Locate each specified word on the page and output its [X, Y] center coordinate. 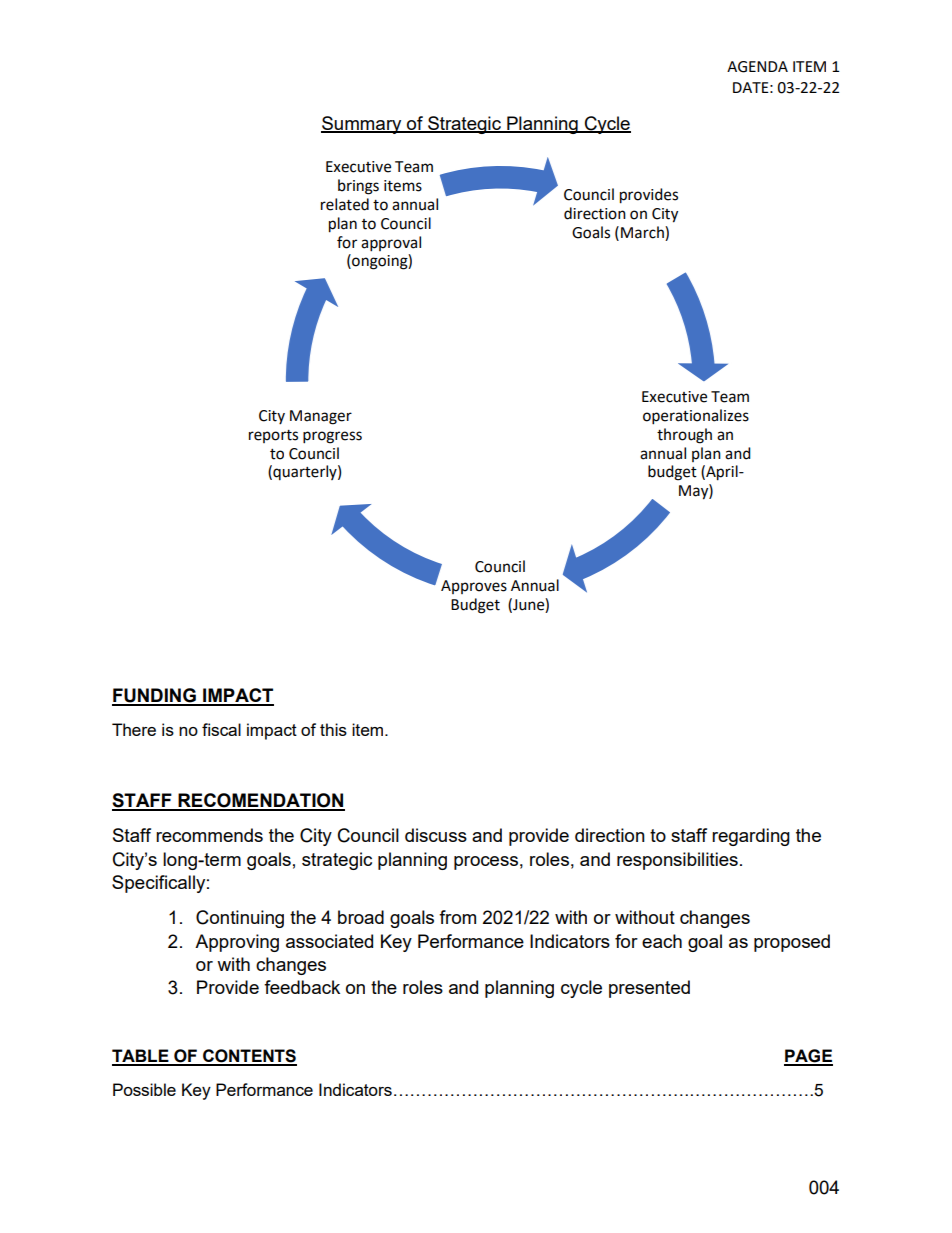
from [457, 917]
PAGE [808, 1057]
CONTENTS [249, 1057]
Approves [474, 587]
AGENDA [757, 67]
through [684, 436]
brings [358, 187]
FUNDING [155, 696]
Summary [362, 125]
